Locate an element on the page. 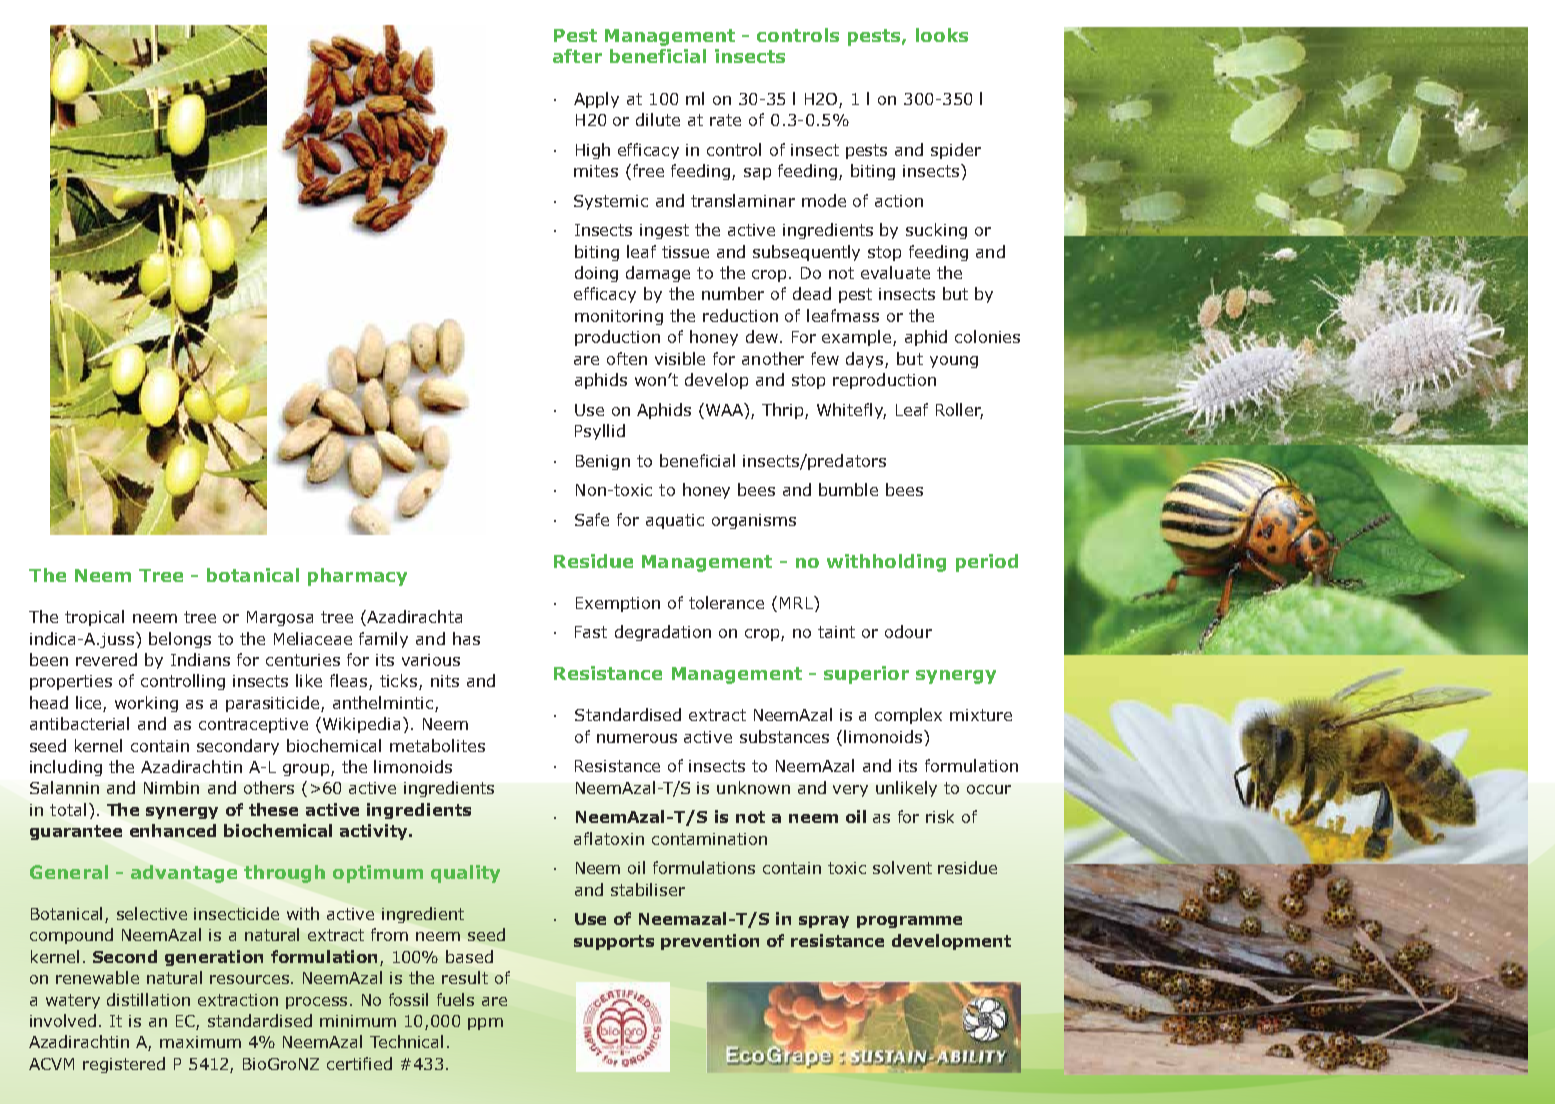 The width and height of the page is (1555, 1104). complex is located at coordinates (908, 716).
